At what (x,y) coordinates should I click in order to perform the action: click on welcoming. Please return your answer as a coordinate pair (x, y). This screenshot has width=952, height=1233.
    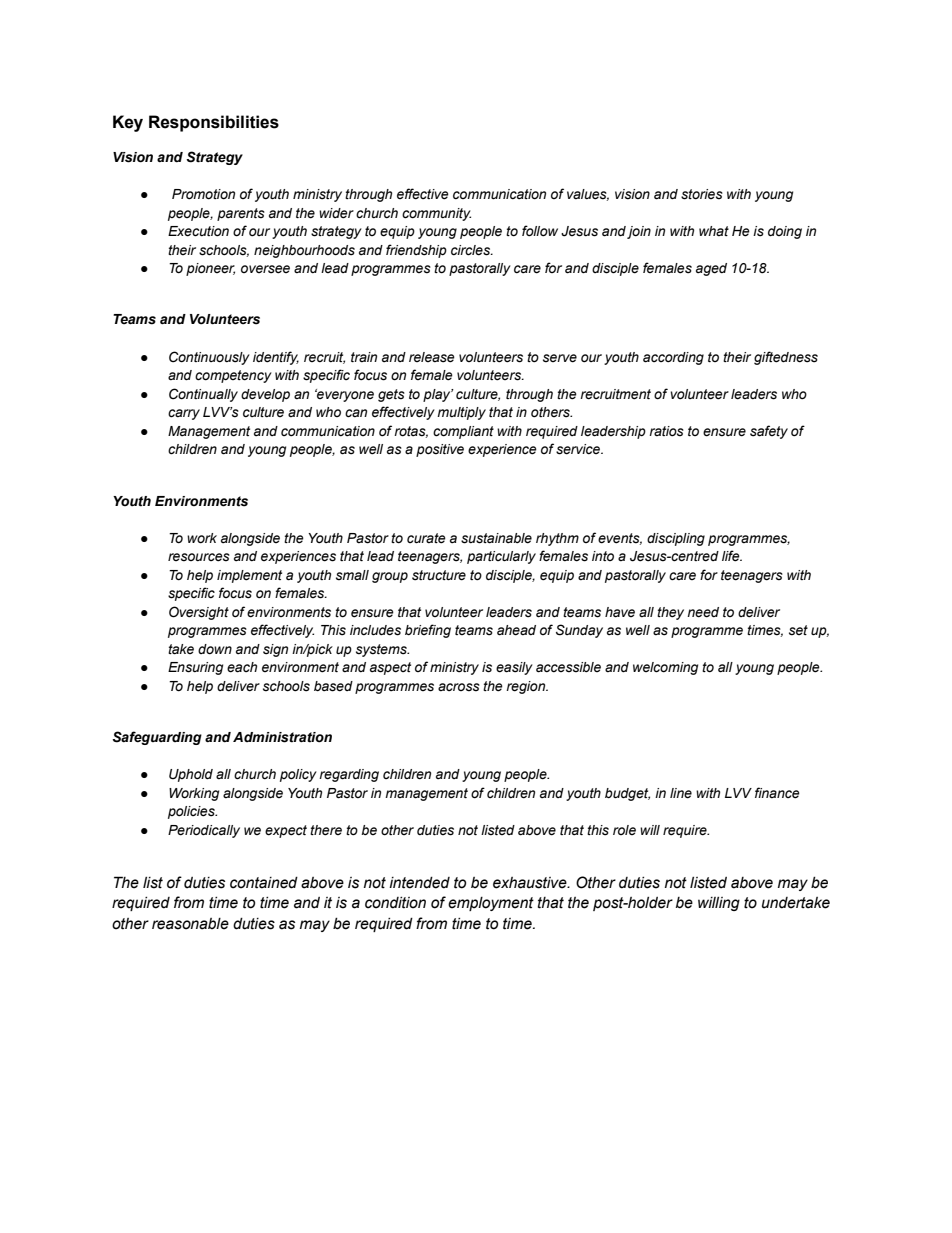
    Looking at the image, I should click on (665, 668).
